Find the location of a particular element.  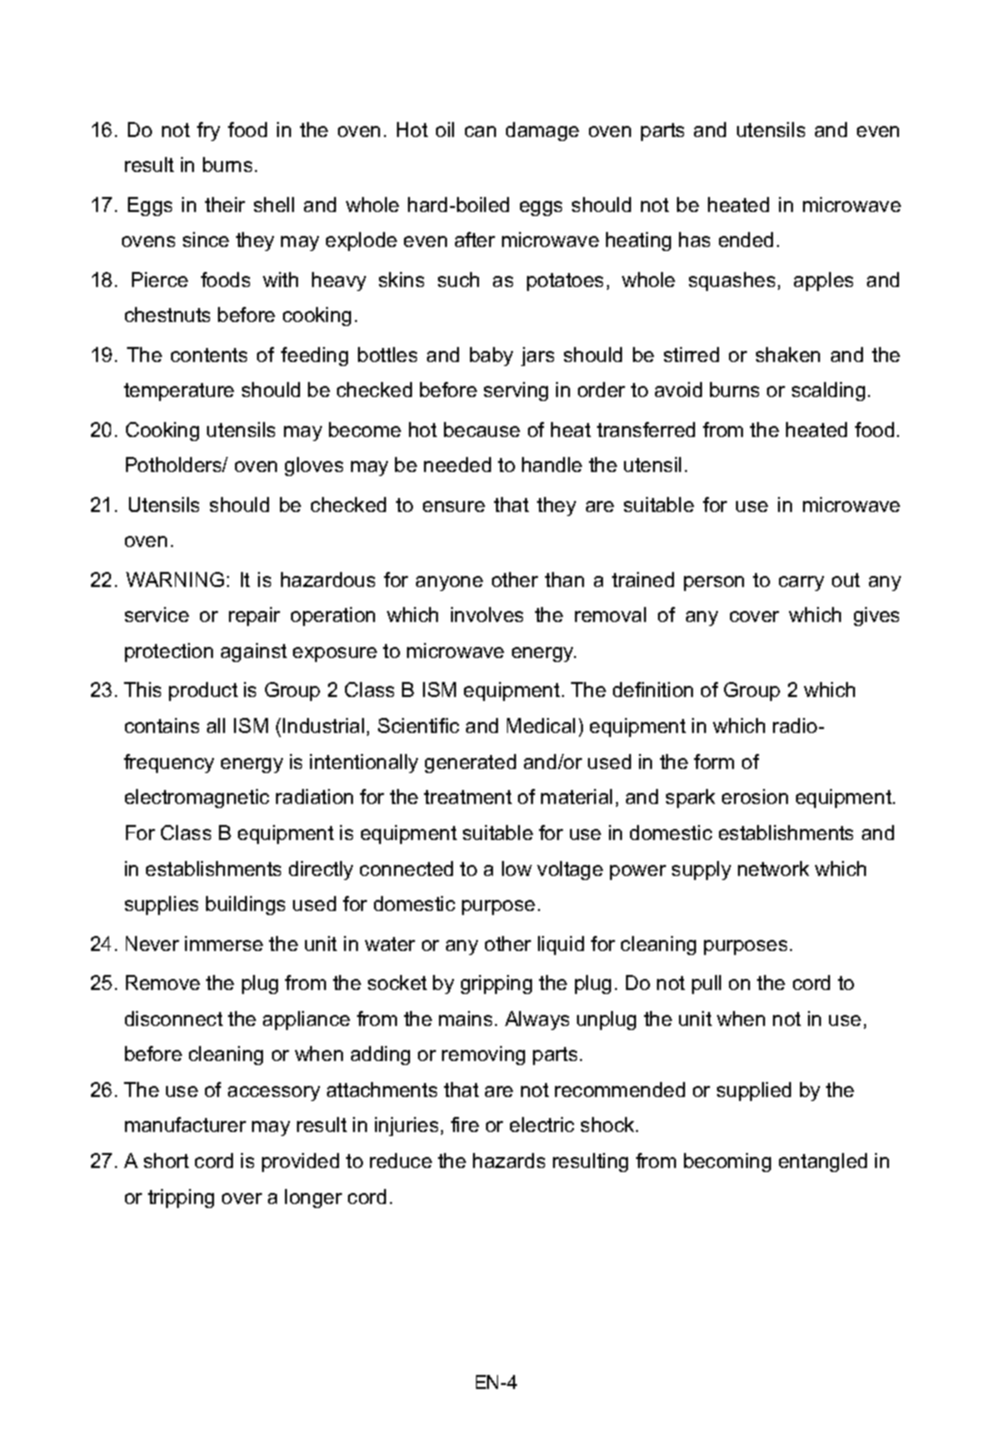

against is located at coordinates (254, 652).
